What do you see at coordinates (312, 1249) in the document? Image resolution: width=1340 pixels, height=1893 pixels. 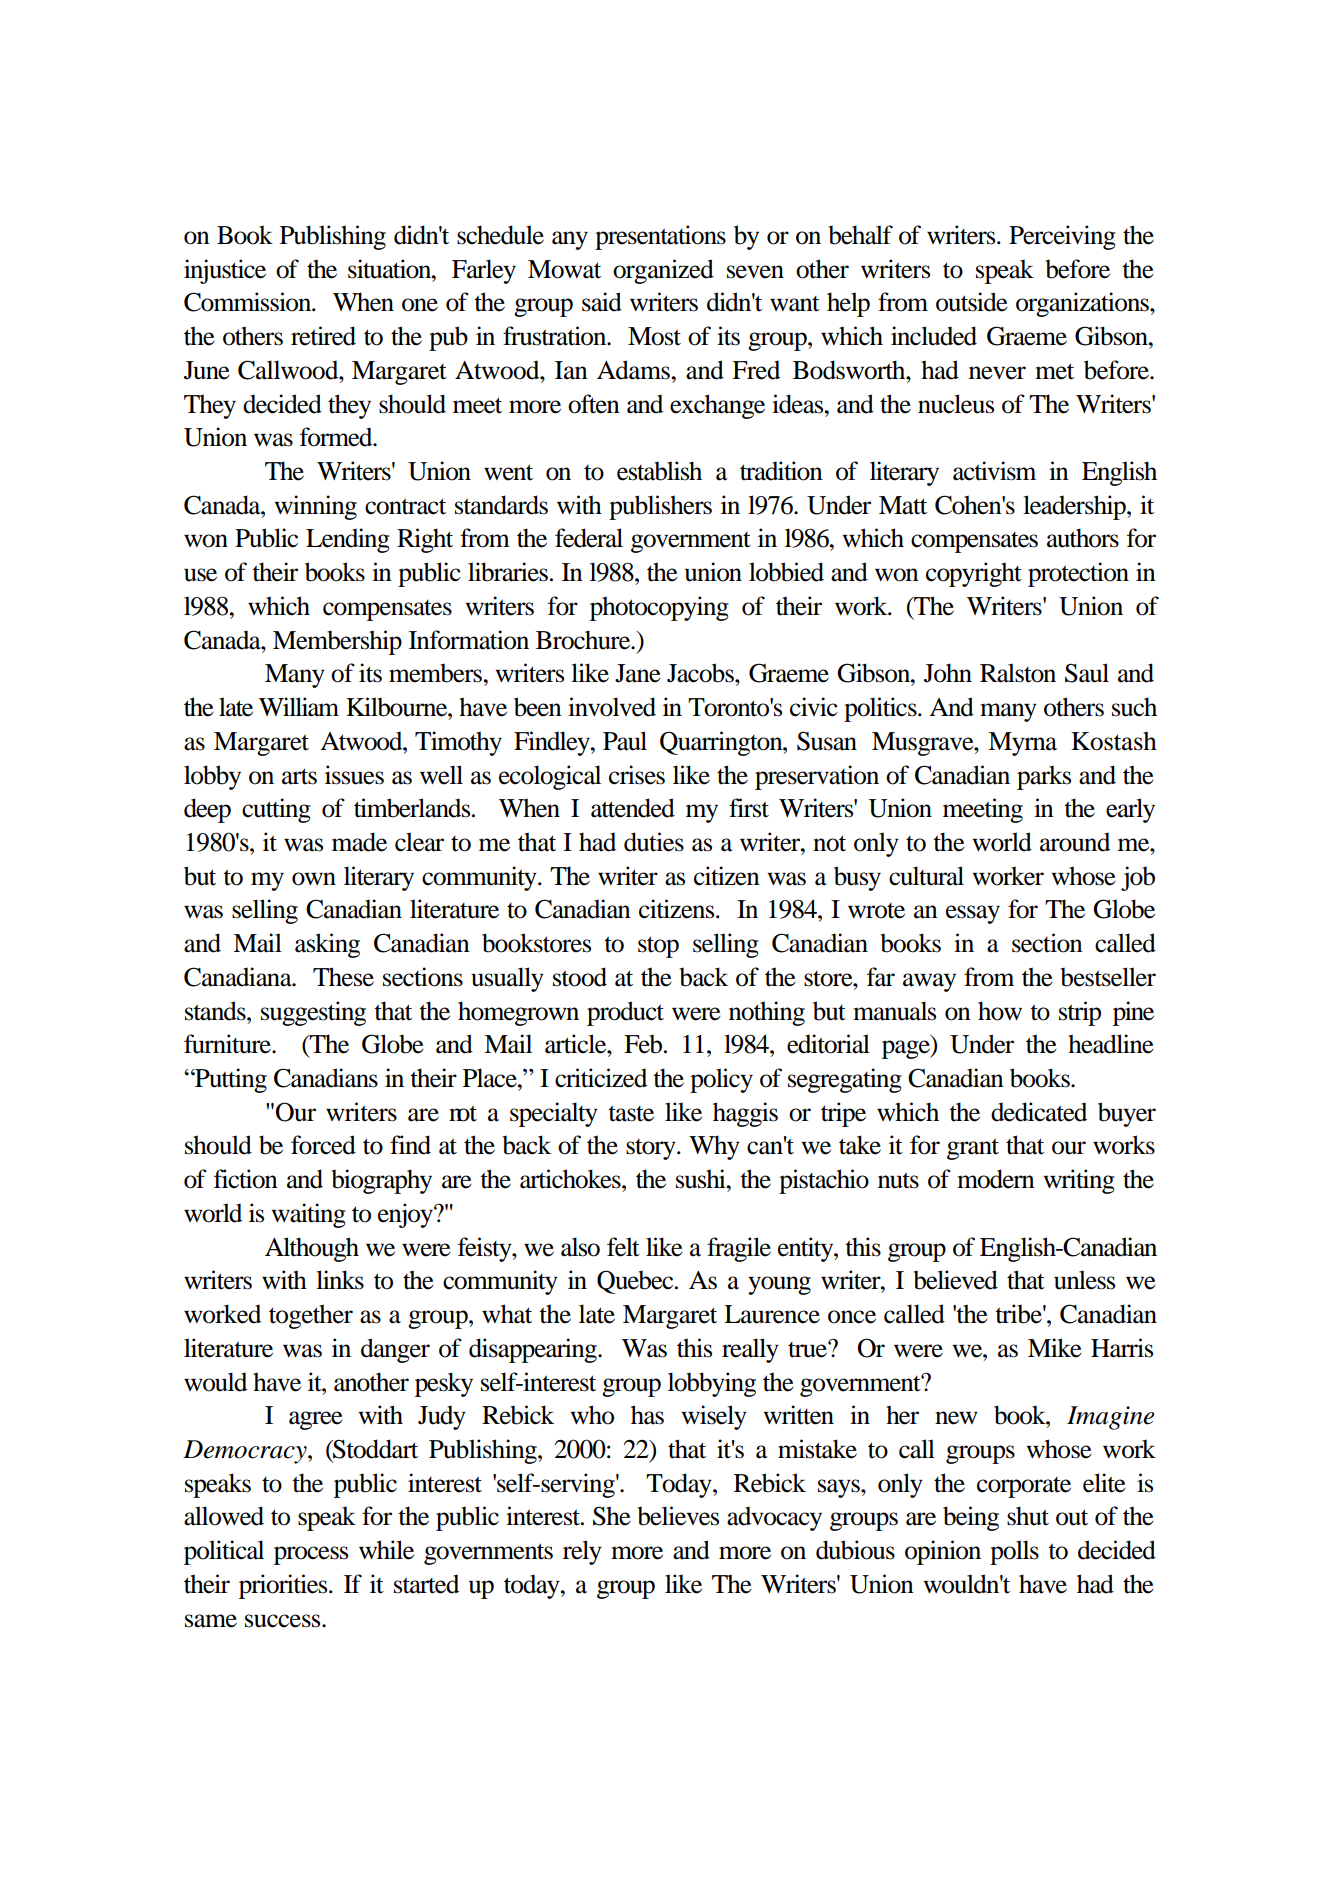 I see `Although` at bounding box center [312, 1249].
